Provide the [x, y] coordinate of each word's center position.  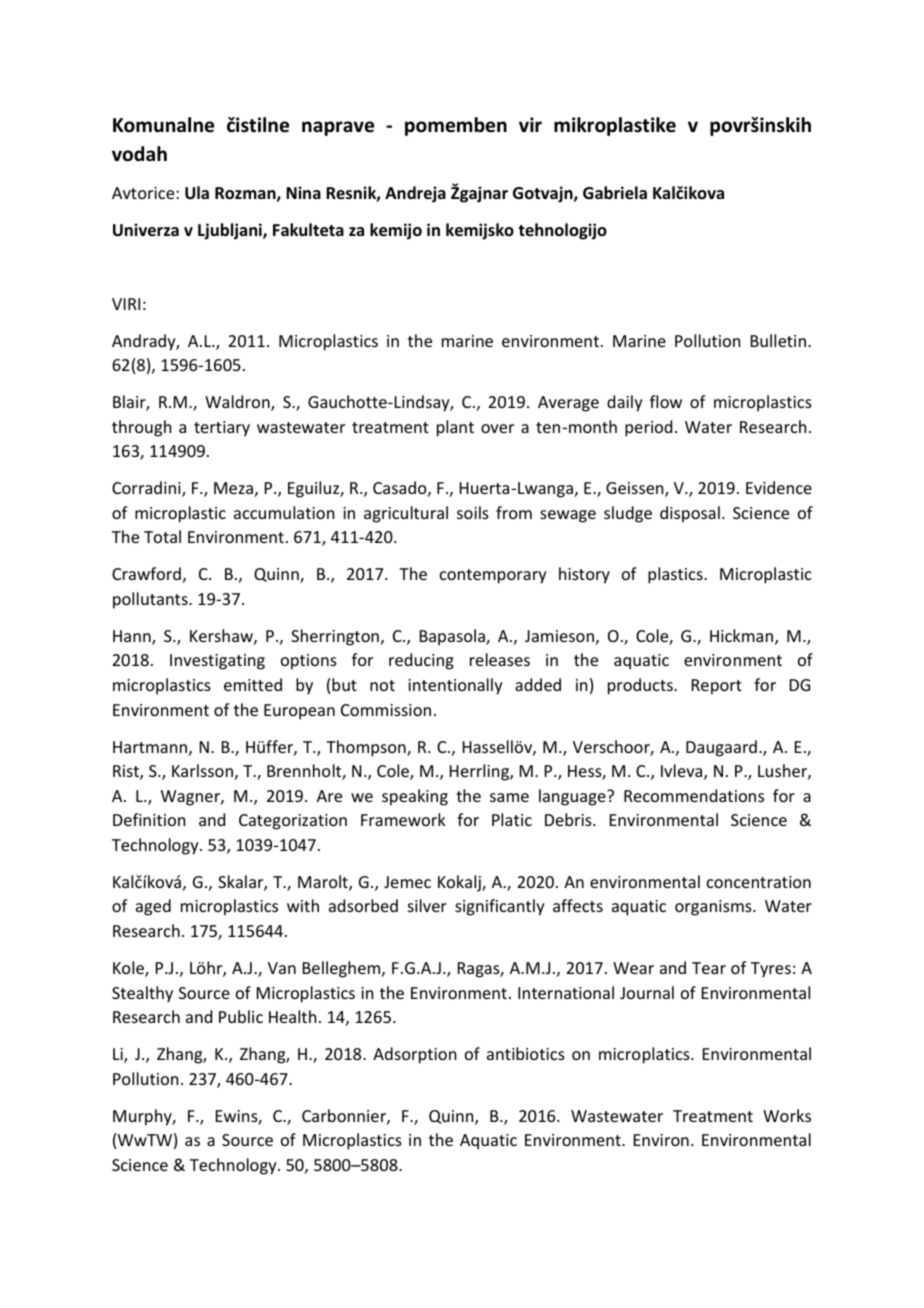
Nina [303, 192]
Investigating [217, 662]
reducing [421, 661]
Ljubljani [231, 231]
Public [241, 1016]
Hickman [743, 637]
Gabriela [615, 193]
